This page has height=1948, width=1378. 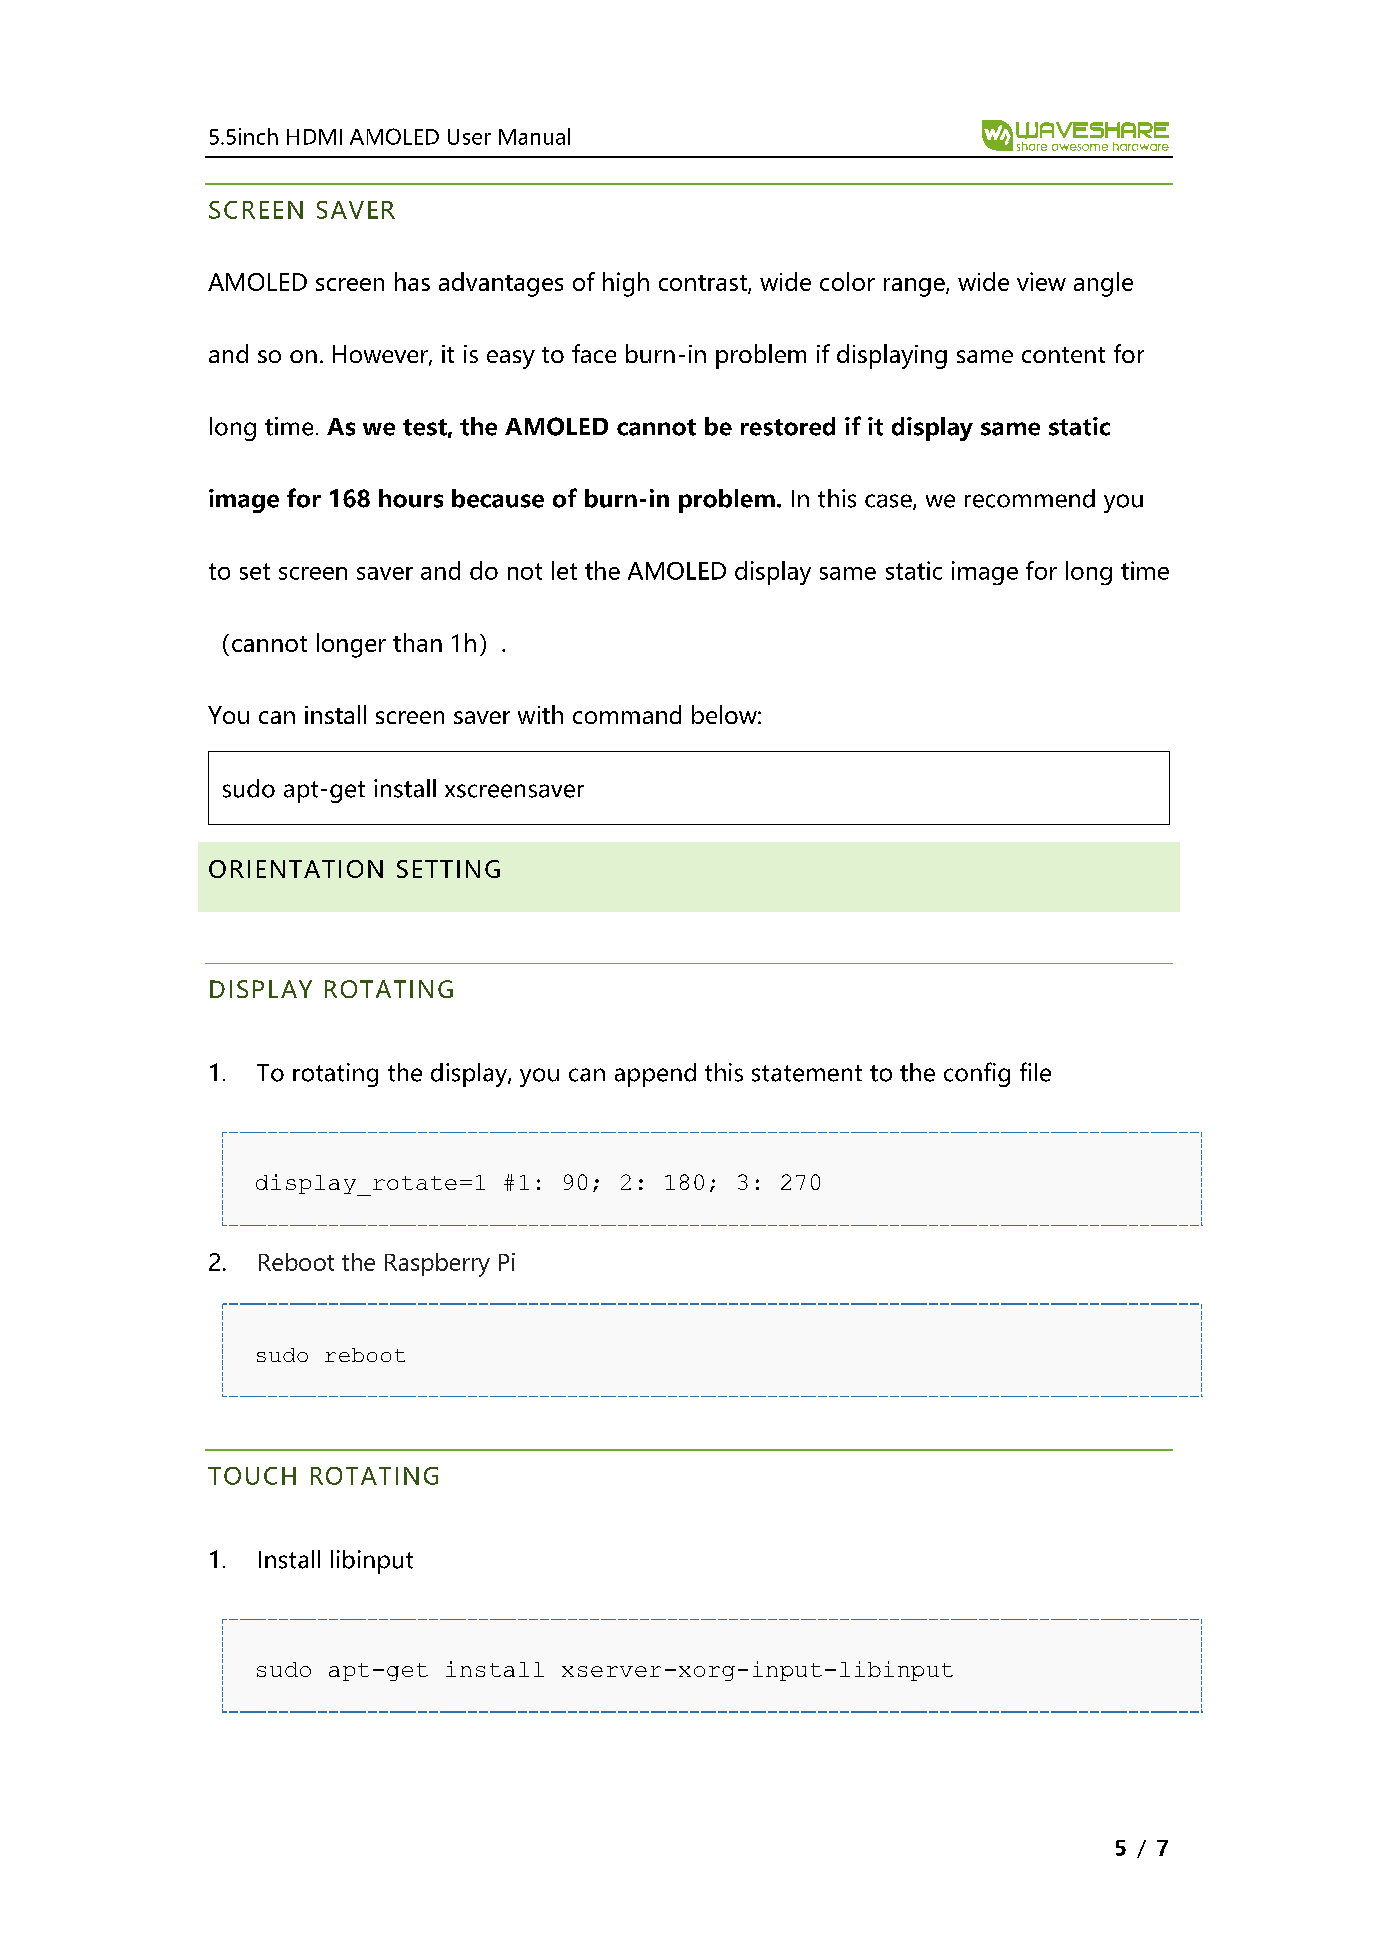 I want to click on file, so click(x=1035, y=1072).
